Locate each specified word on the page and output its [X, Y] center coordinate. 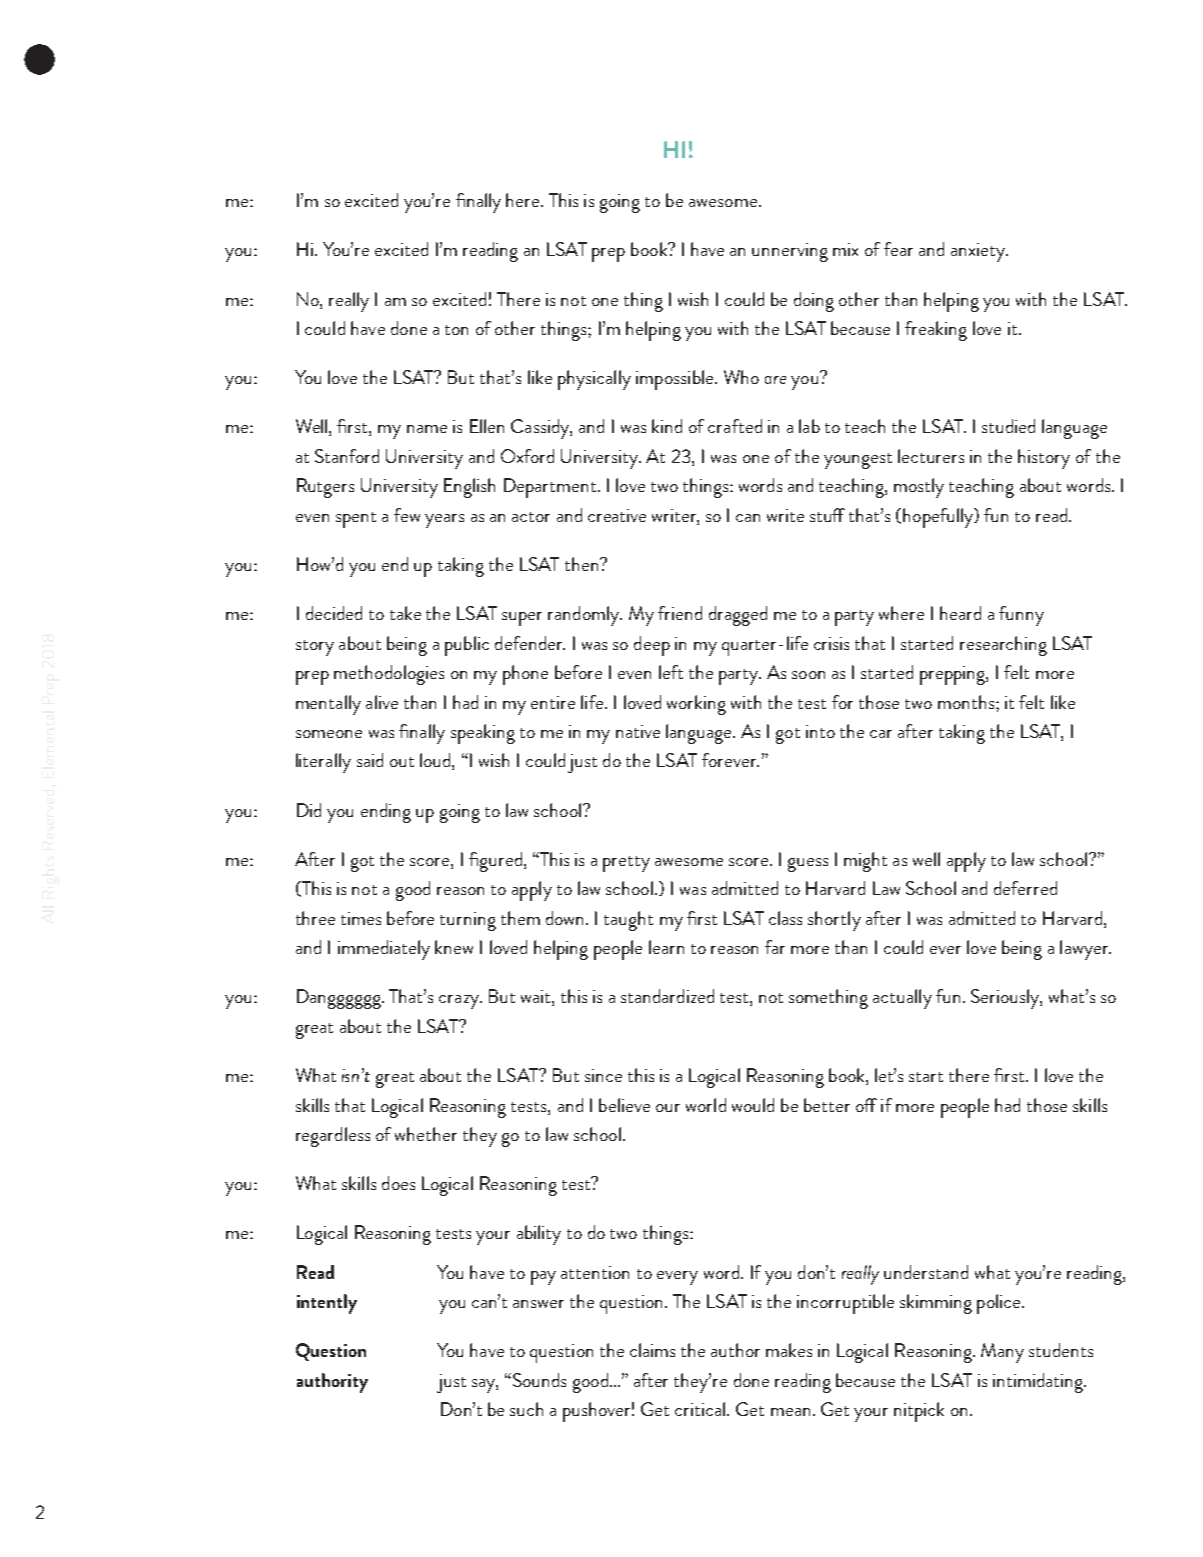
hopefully [939, 518]
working [696, 705]
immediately [384, 950]
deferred [1025, 888]
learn [666, 947]
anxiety [979, 252]
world [706, 1105]
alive [382, 702]
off [866, 1105]
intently [327, 1304]
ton [456, 330]
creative [617, 515]
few [407, 515]
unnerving [790, 252]
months [966, 702]
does [398, 1183]
